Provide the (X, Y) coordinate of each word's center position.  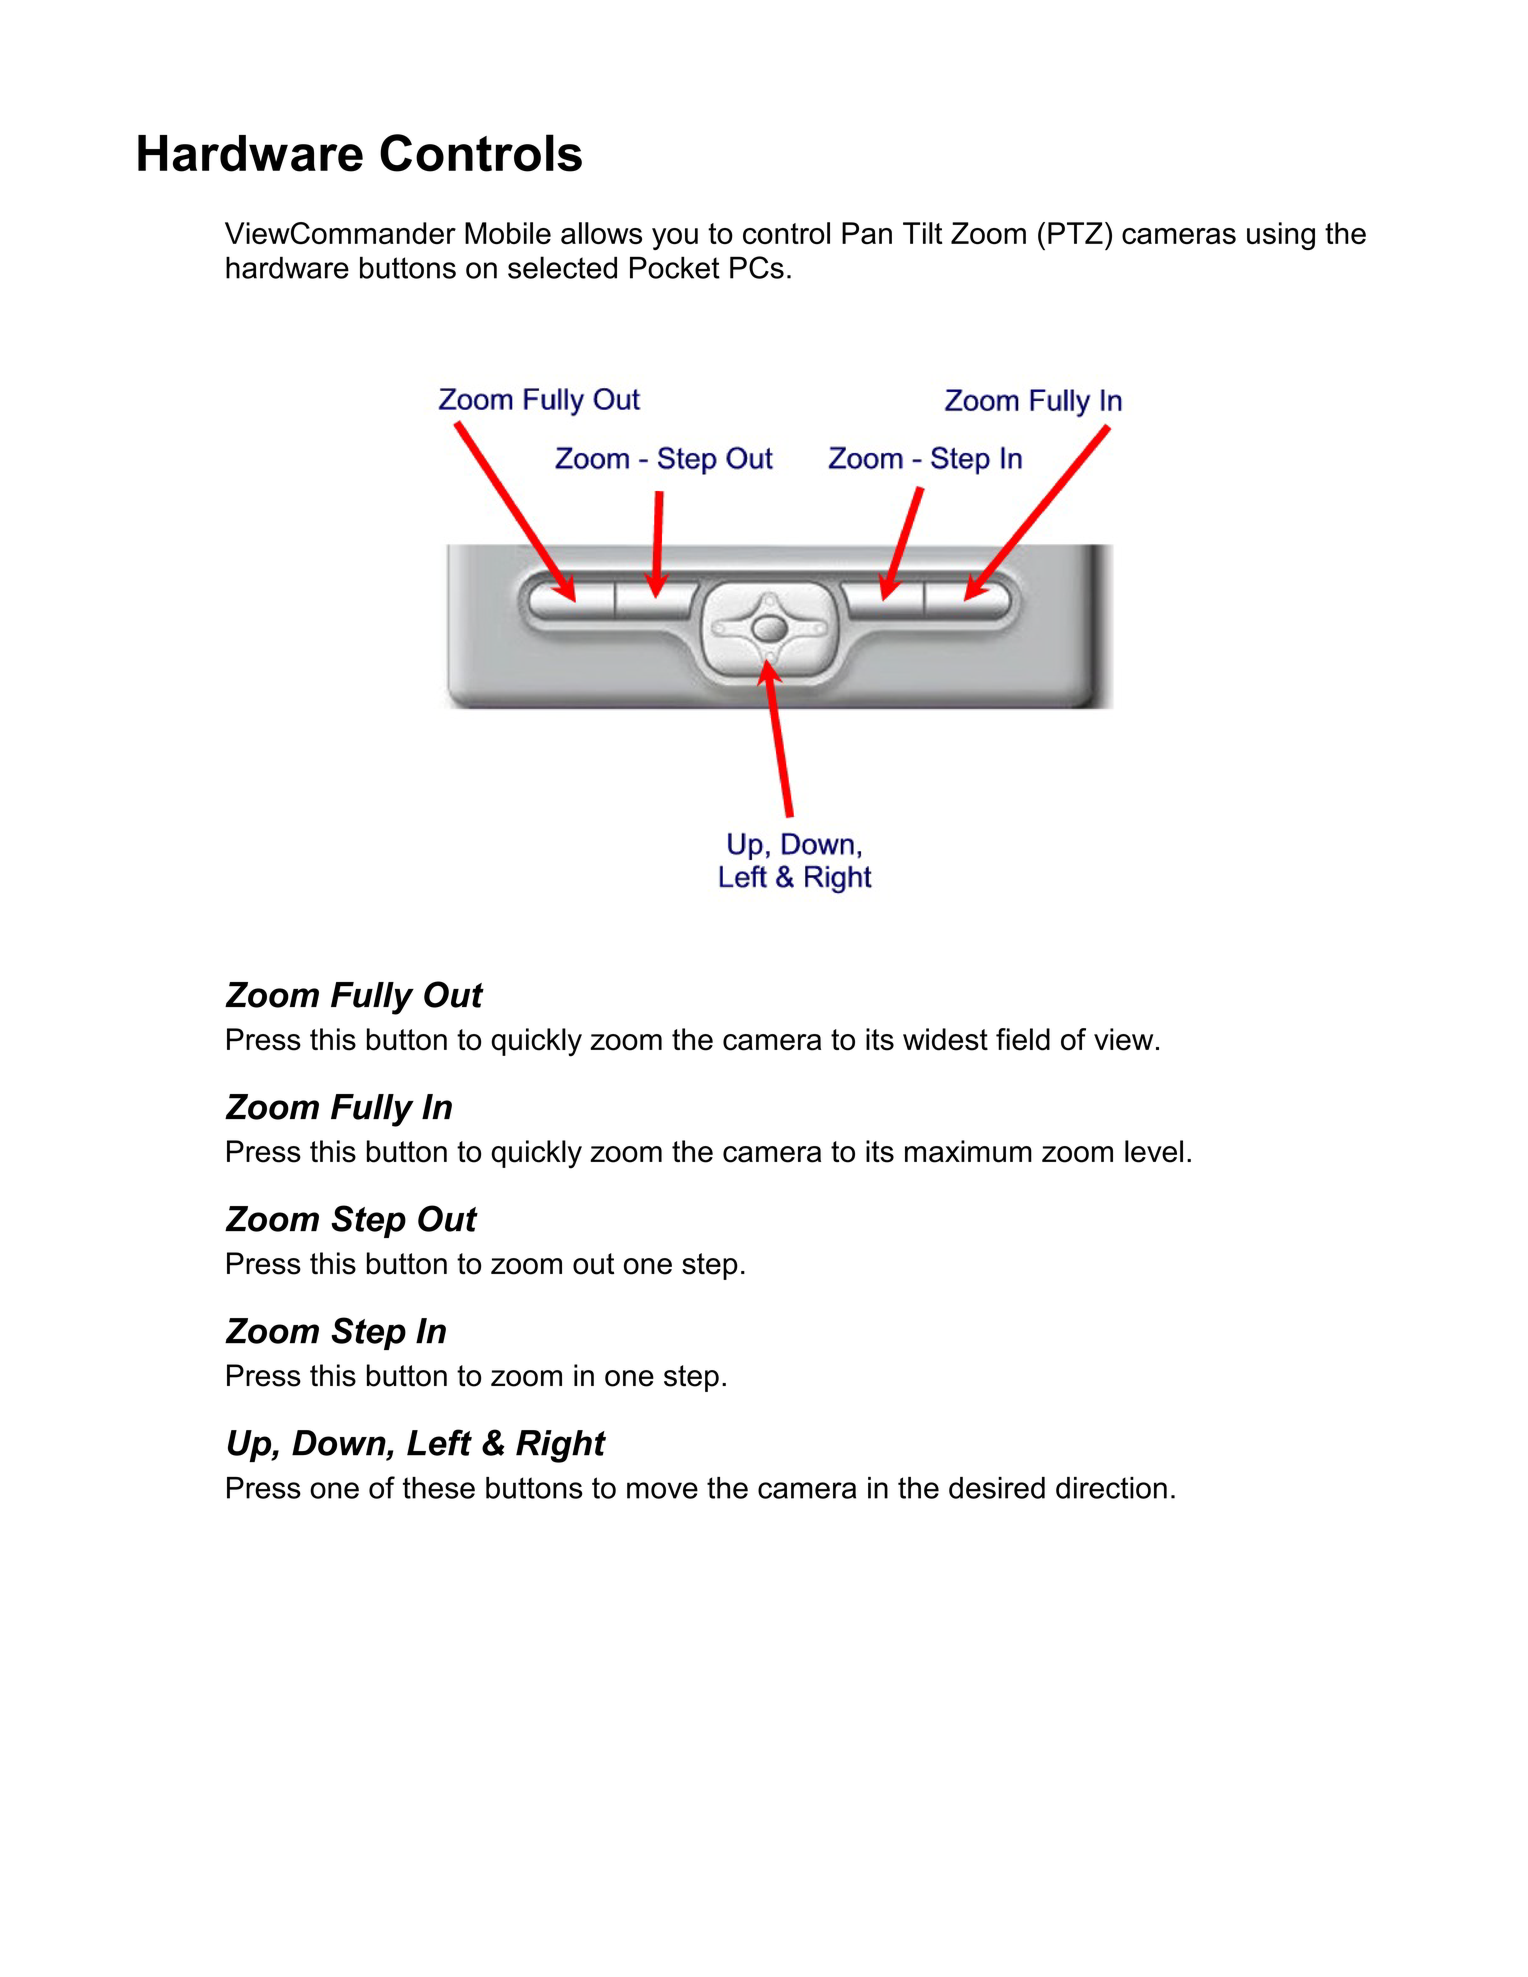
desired (997, 1488)
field (1023, 1039)
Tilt (922, 233)
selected (562, 267)
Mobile (508, 233)
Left (439, 1442)
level (1154, 1151)
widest (945, 1039)
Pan (867, 233)
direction (1111, 1488)
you (675, 239)
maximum (968, 1151)
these (439, 1488)
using (1281, 236)
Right (561, 1446)
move (662, 1490)
